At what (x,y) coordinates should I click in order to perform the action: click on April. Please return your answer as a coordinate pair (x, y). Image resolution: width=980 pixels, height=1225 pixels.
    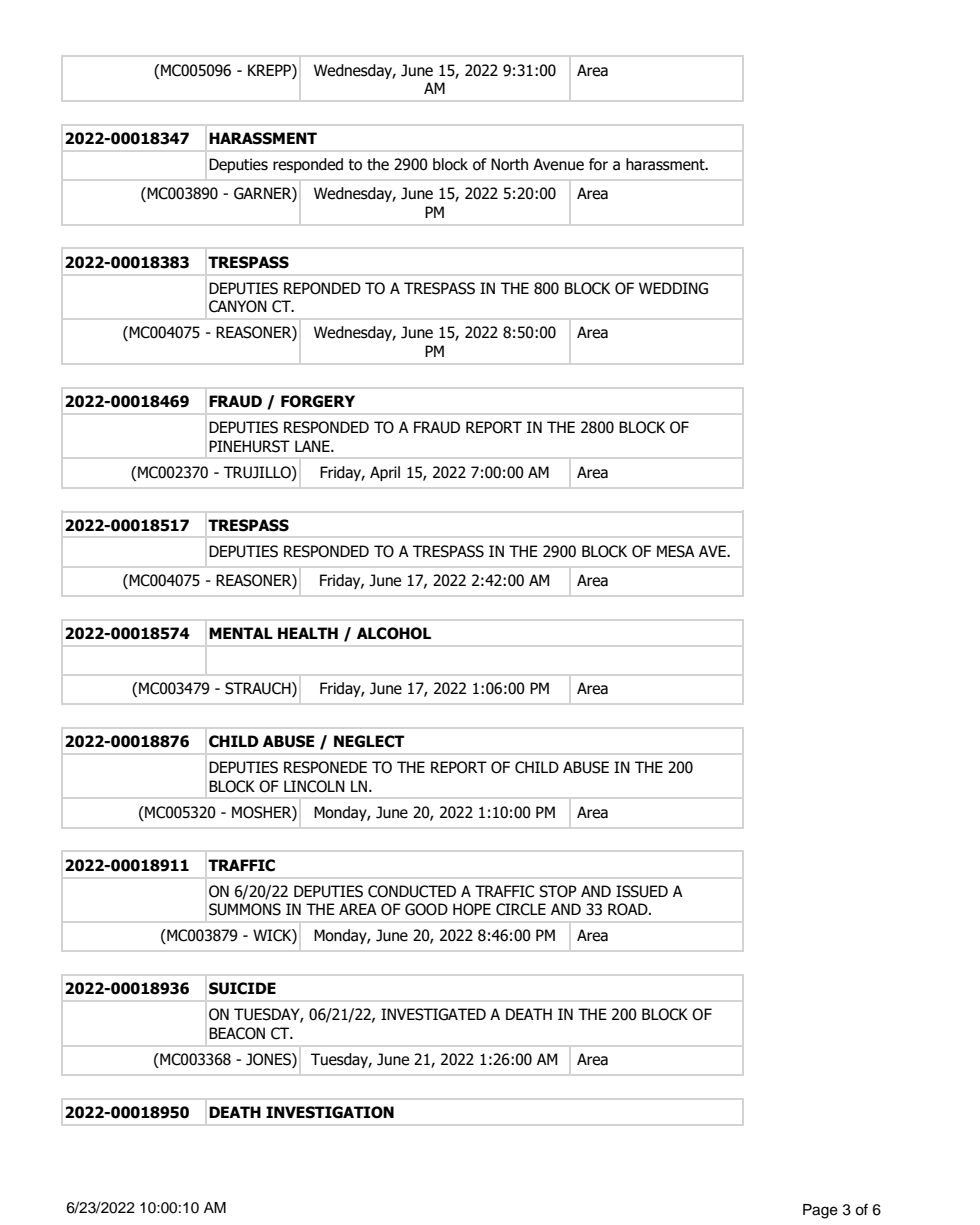
    Looking at the image, I should click on (385, 473).
